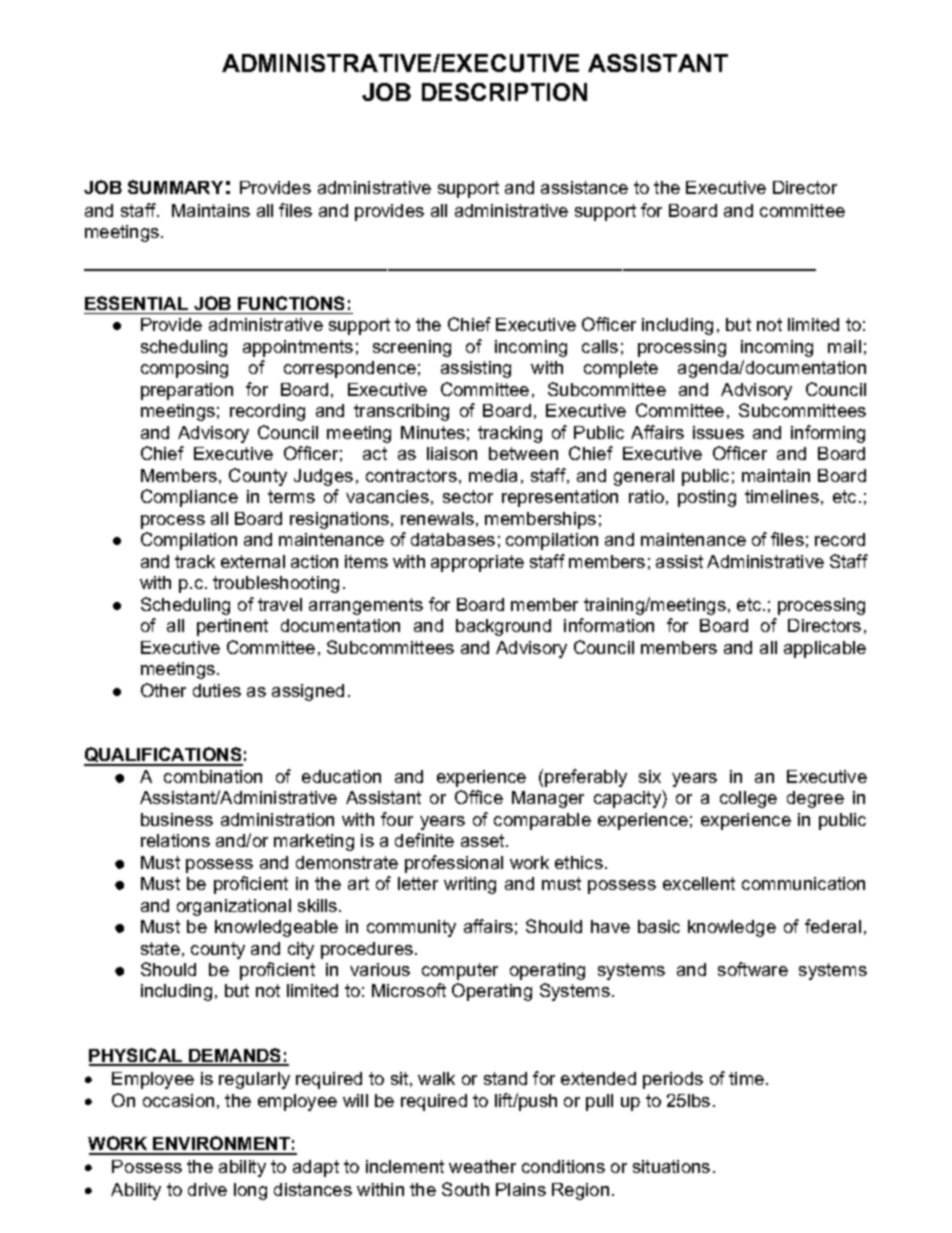 The width and height of the page is (952, 1233). I want to click on background, so click(503, 627).
